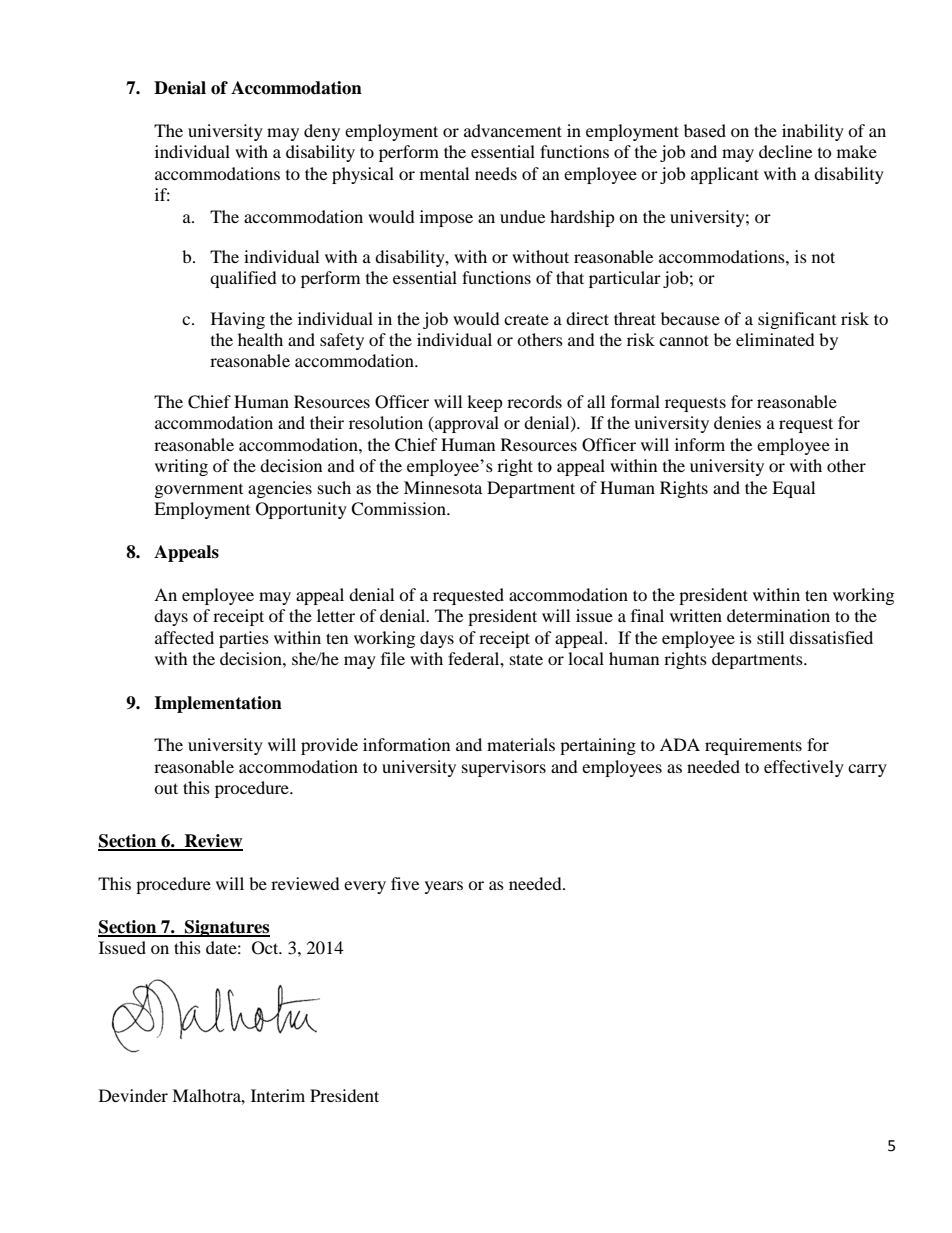 This image has height=1233, width=952. What do you see at coordinates (244, 639) in the image?
I see `parties` at bounding box center [244, 639].
